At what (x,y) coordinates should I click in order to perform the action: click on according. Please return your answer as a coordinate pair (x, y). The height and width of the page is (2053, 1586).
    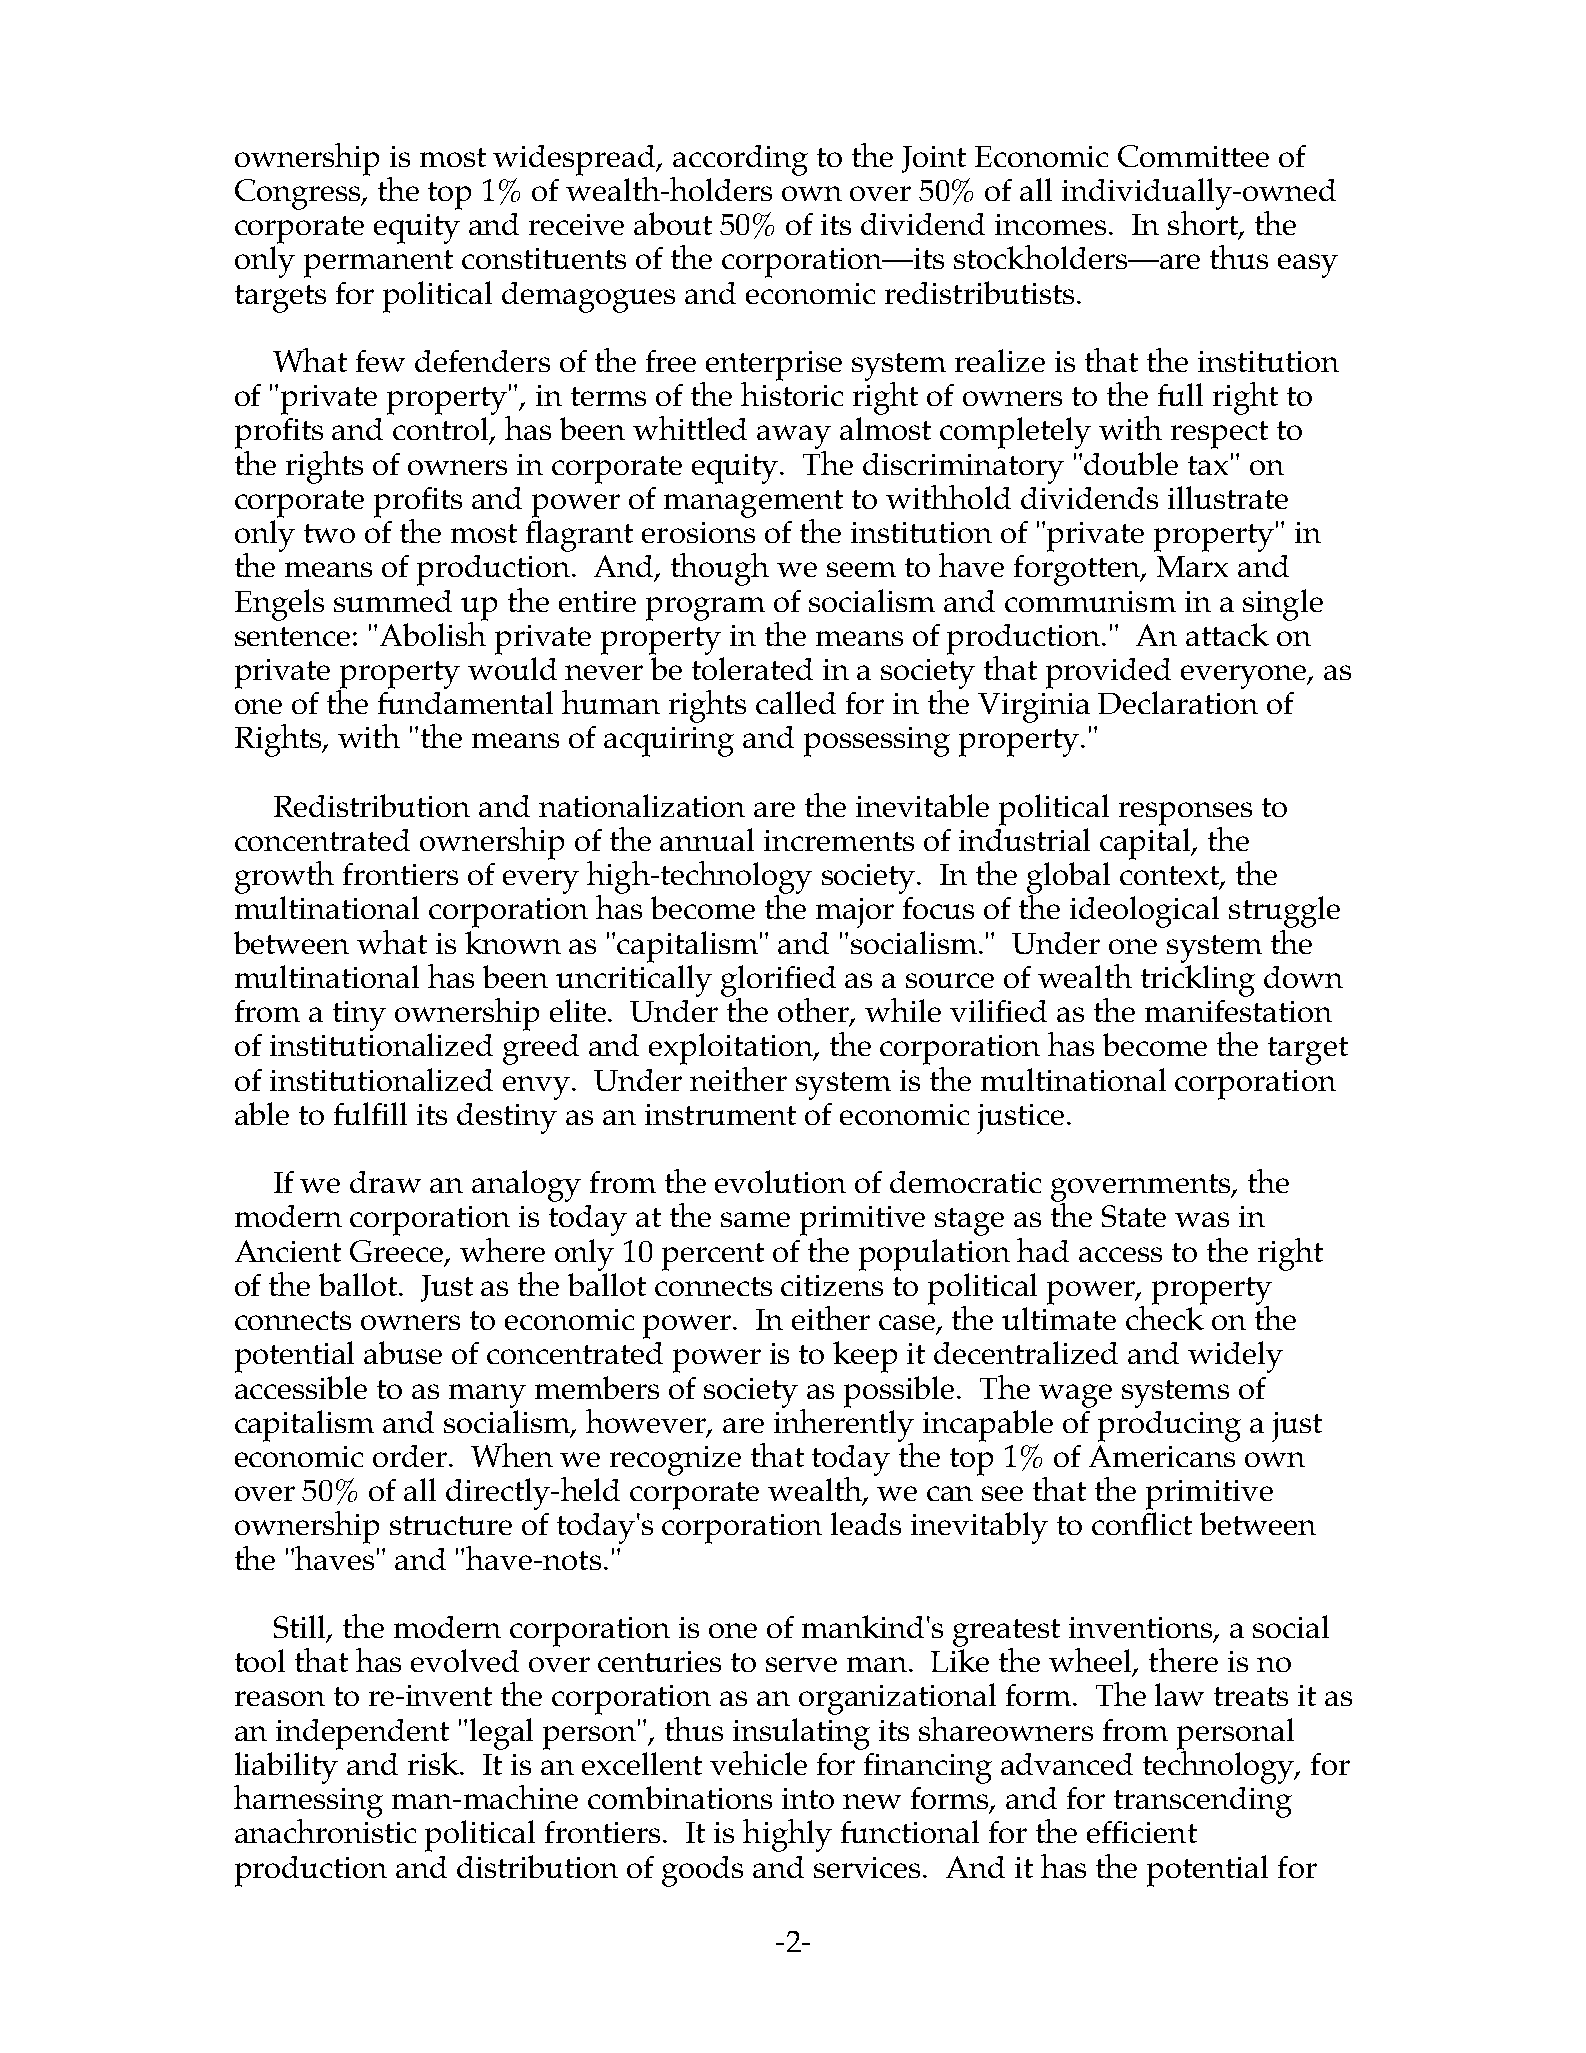
    Looking at the image, I should click on (740, 161).
